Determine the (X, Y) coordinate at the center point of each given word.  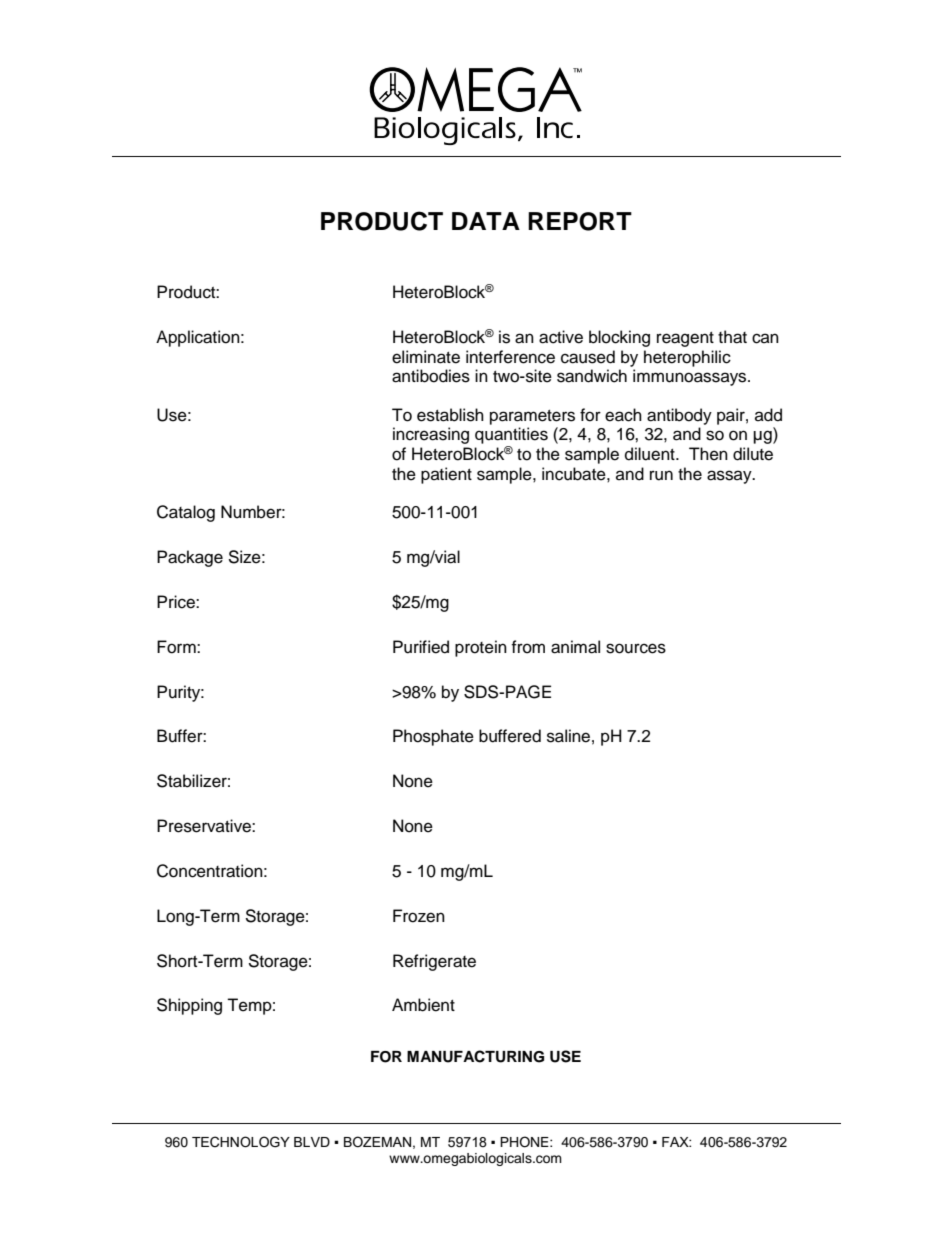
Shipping (189, 1006)
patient (446, 475)
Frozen (419, 916)
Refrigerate (434, 962)
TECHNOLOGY (241, 1142)
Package (190, 558)
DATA (486, 221)
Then (708, 454)
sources (636, 648)
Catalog (186, 513)
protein (481, 648)
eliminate (426, 357)
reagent (685, 339)
